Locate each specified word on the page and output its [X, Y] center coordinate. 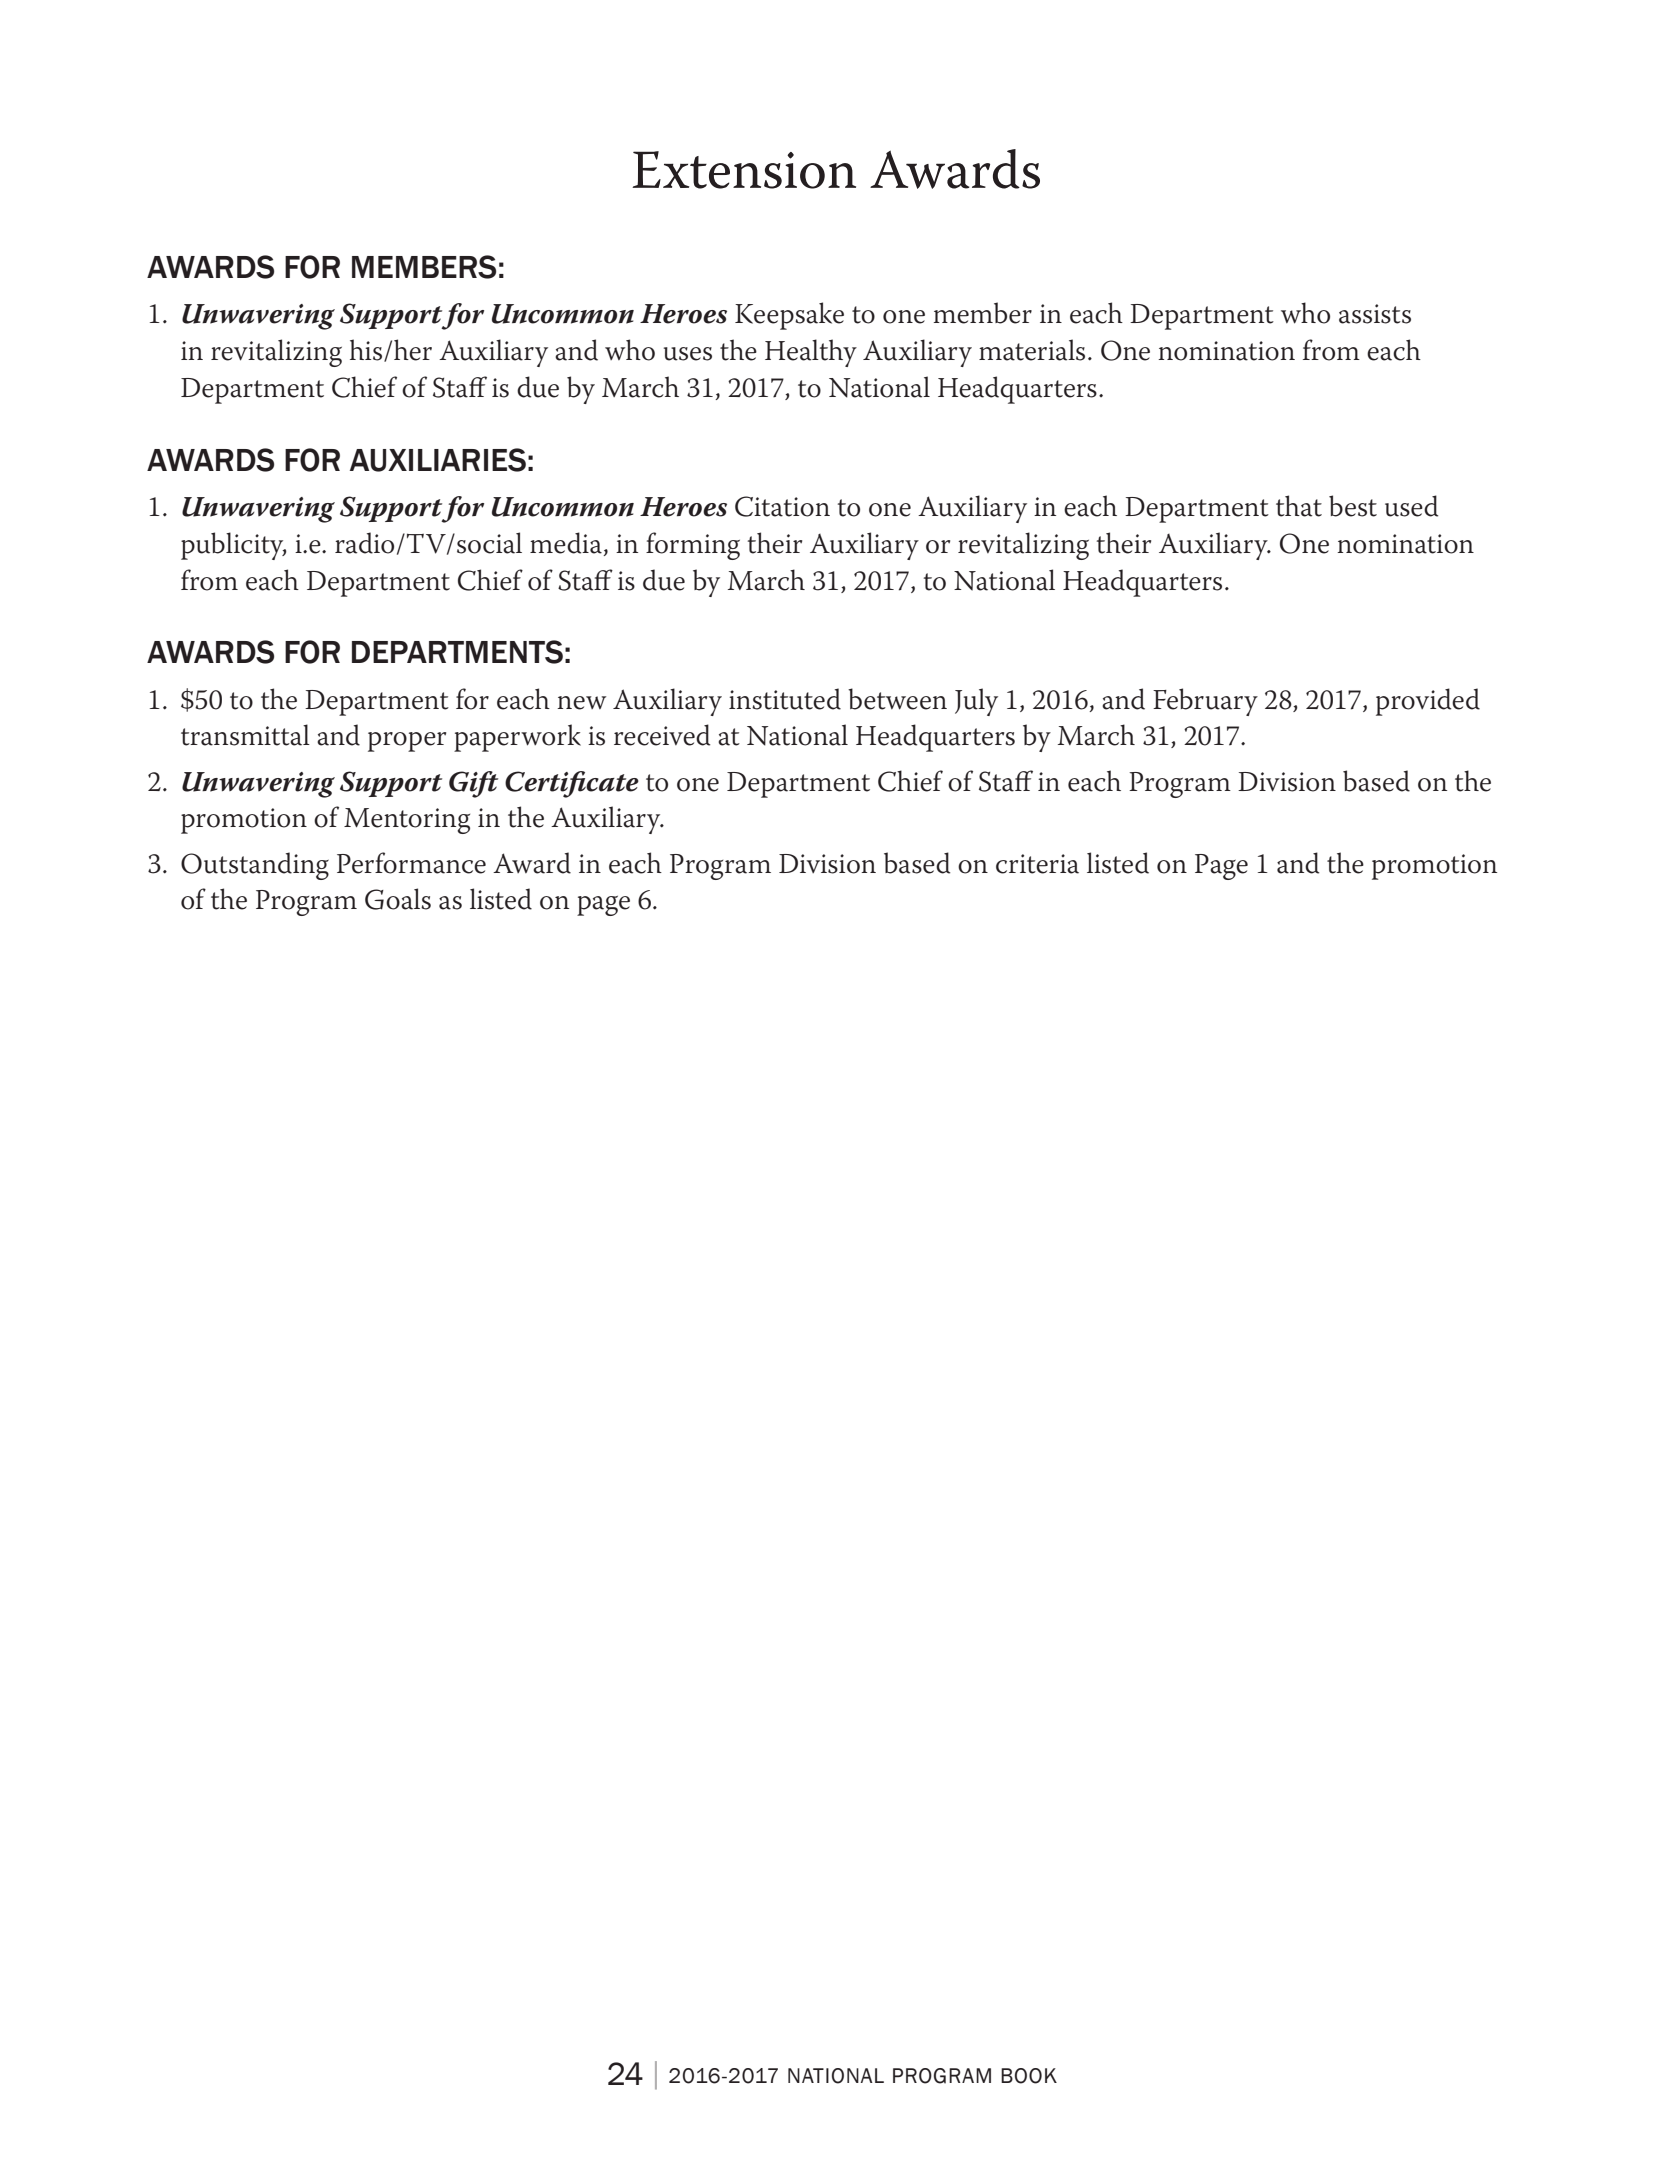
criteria [1037, 864]
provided [1428, 702]
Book [1029, 2076]
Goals [398, 899]
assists [1375, 314]
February [1205, 702]
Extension [744, 170]
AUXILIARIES [438, 460]
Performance [411, 863]
